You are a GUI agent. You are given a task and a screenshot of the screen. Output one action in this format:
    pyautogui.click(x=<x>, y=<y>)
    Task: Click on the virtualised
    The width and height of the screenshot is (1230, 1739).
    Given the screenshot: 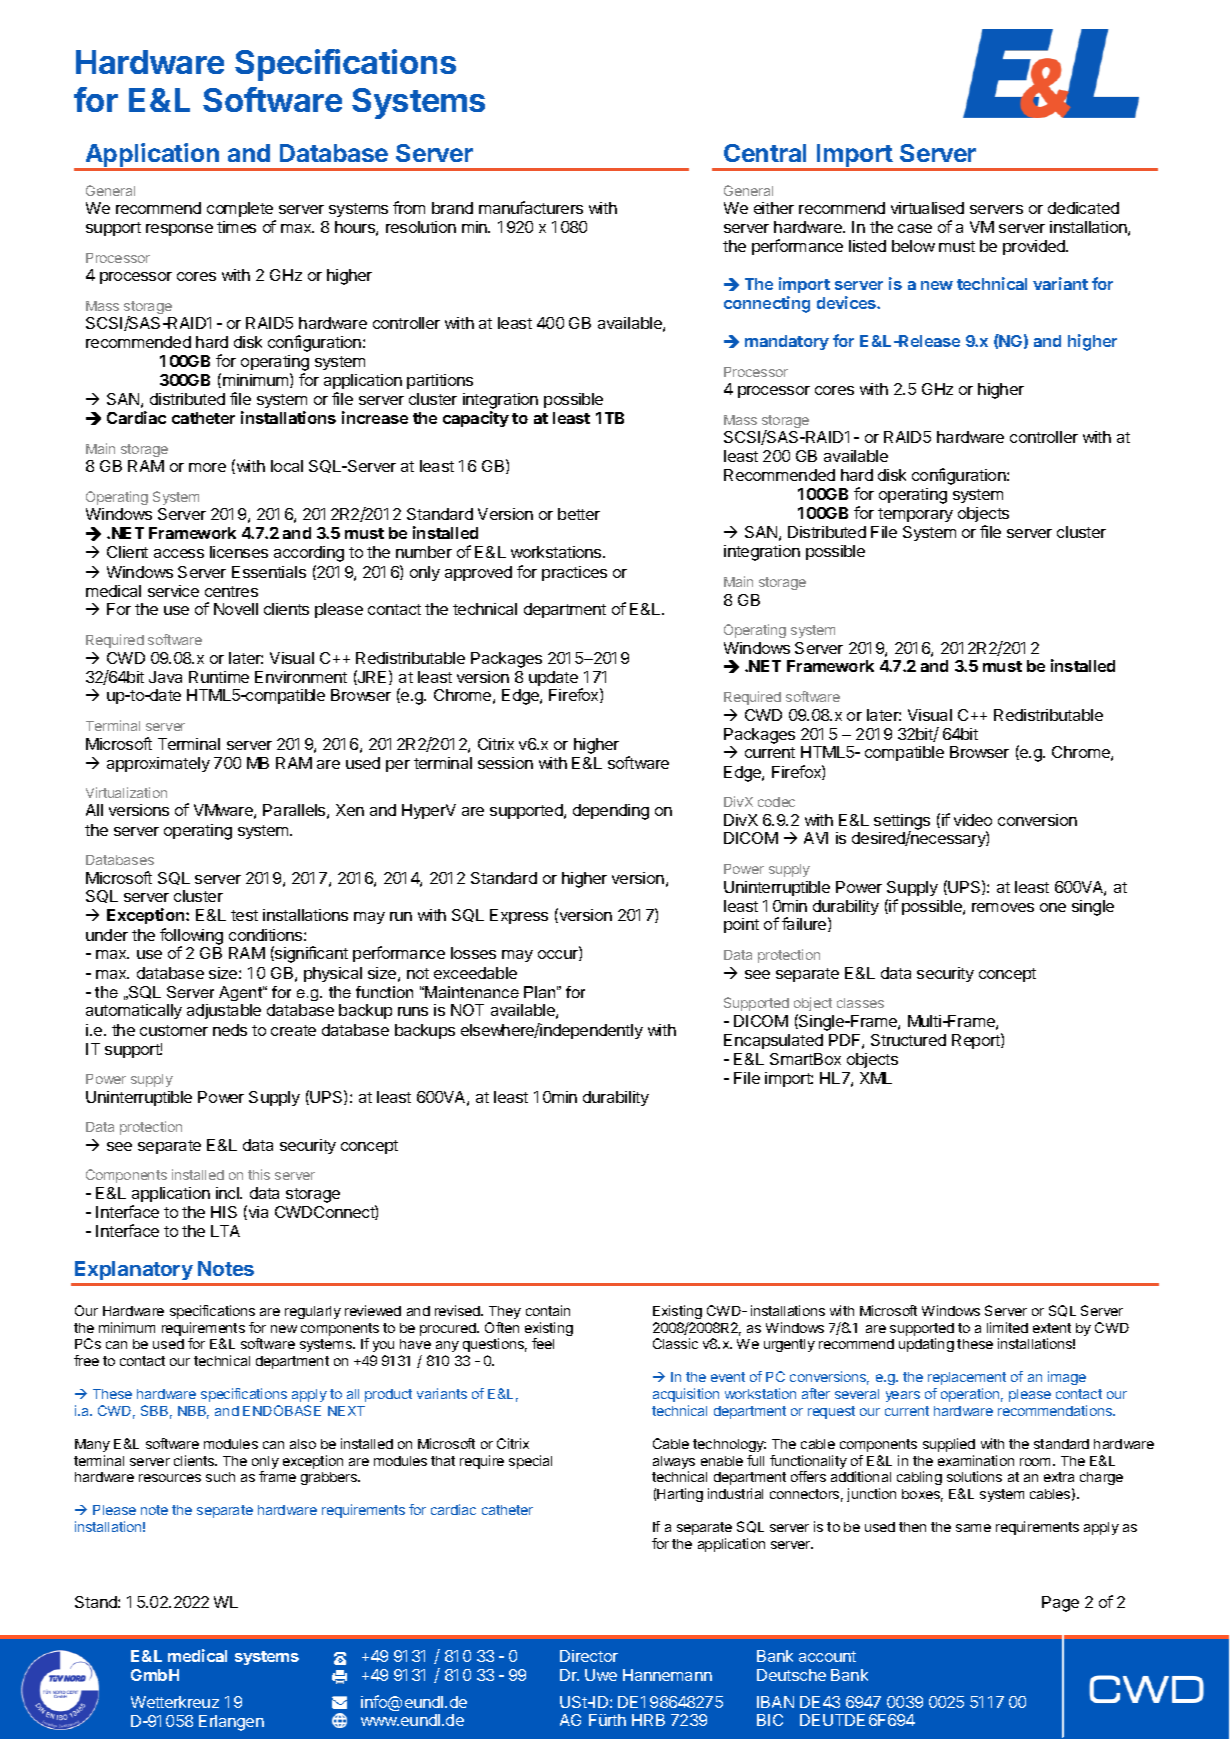 What is the action you would take?
    pyautogui.click(x=927, y=208)
